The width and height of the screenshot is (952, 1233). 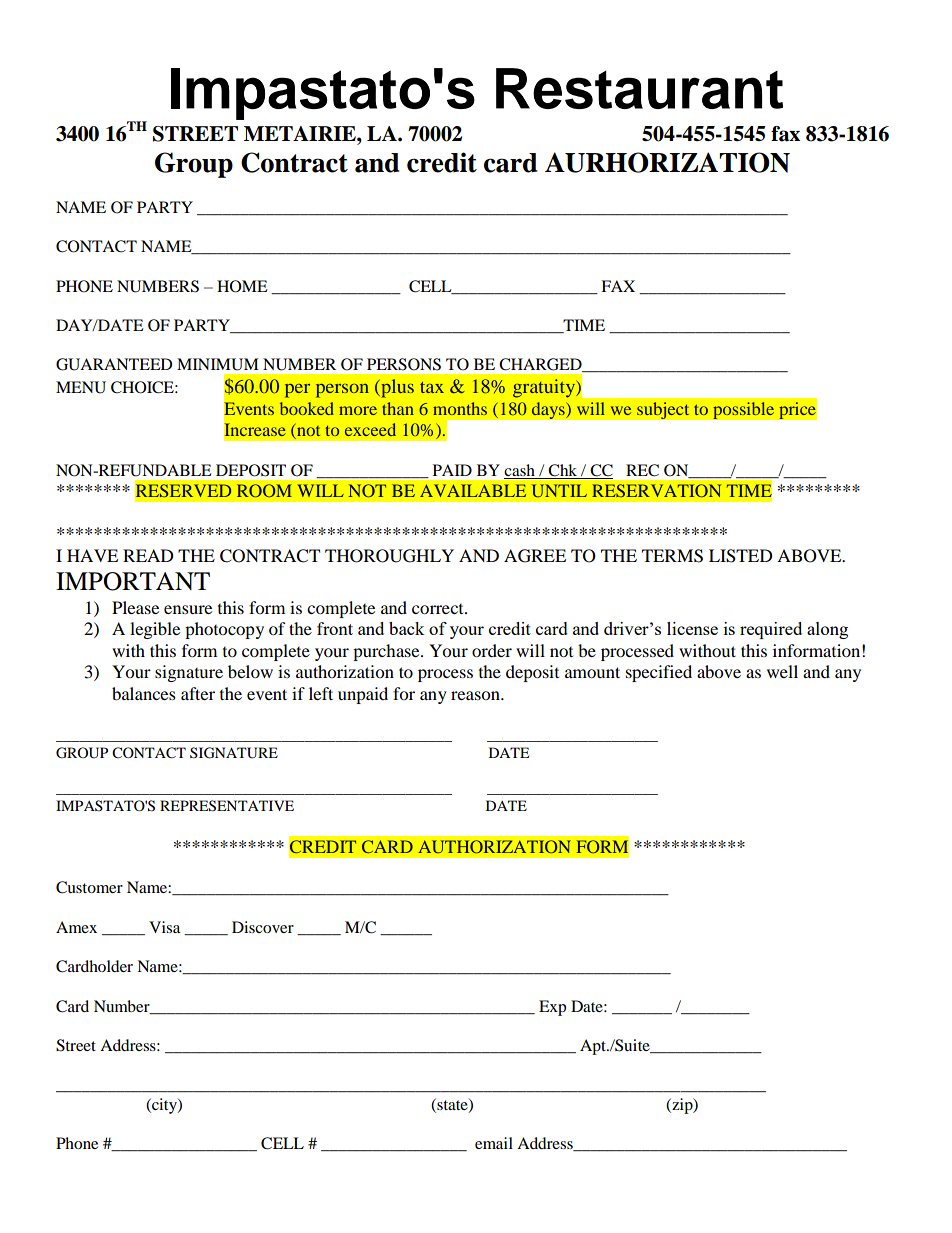 What do you see at coordinates (432, 387) in the screenshot?
I see `tax` at bounding box center [432, 387].
